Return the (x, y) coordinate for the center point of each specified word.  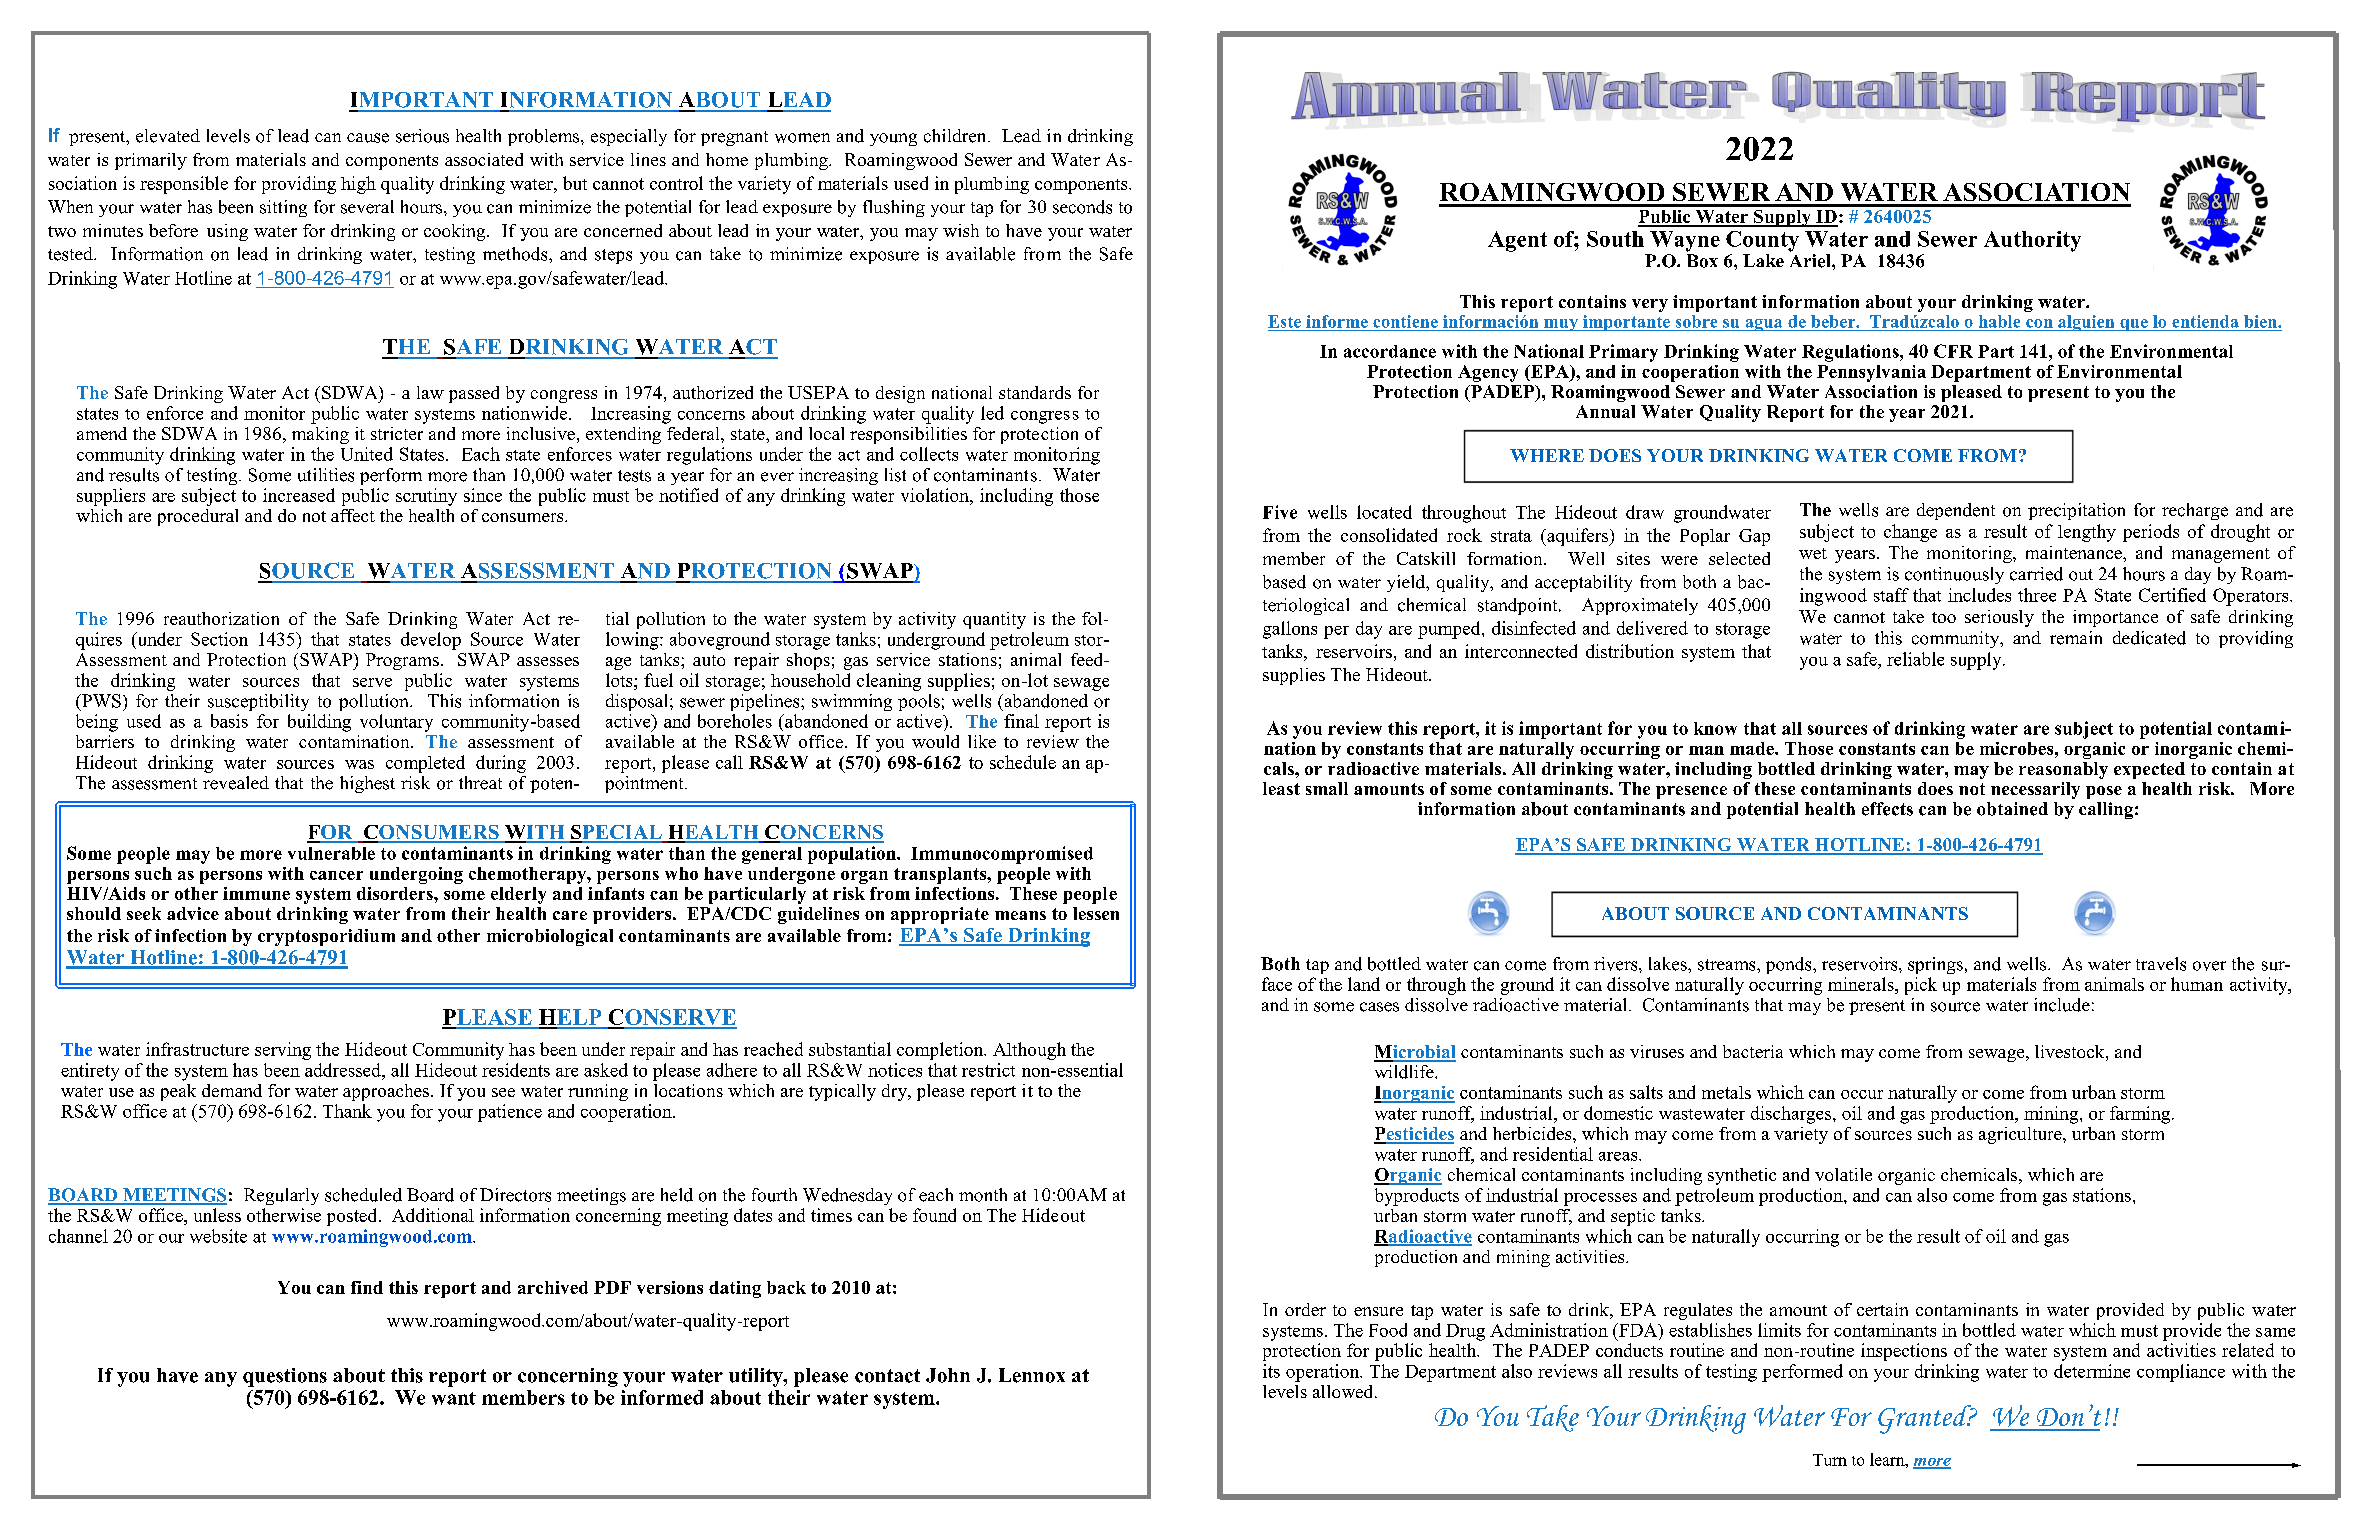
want (454, 1398)
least (1281, 788)
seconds (1082, 207)
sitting (283, 208)
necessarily (2035, 790)
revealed (236, 783)
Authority (2032, 241)
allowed (1344, 1391)
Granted (1926, 1419)
